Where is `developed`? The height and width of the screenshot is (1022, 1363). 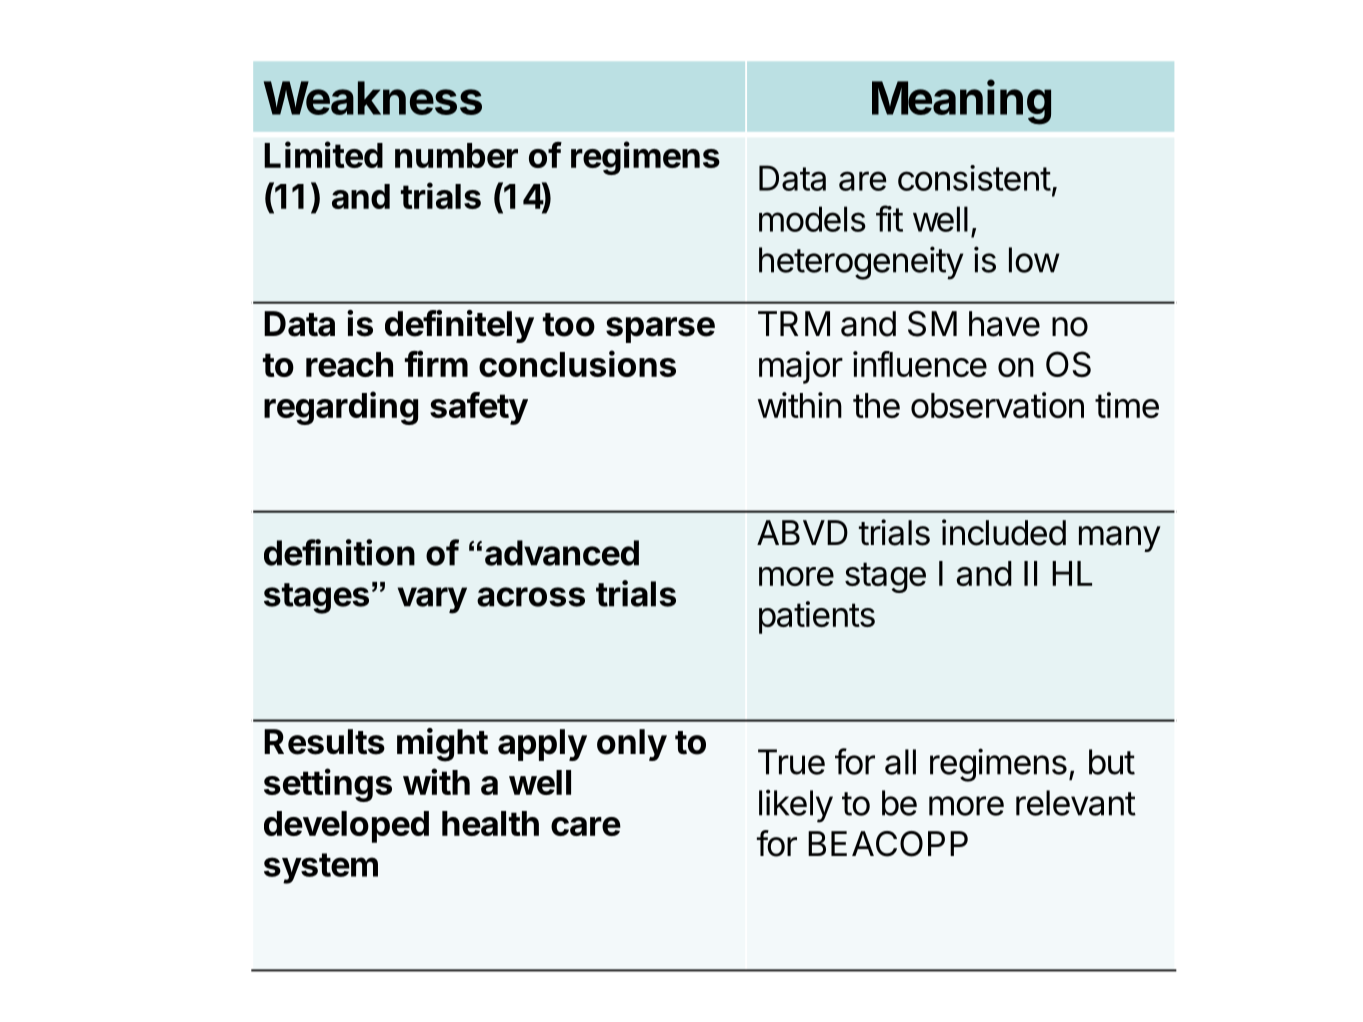 developed is located at coordinates (346, 827).
